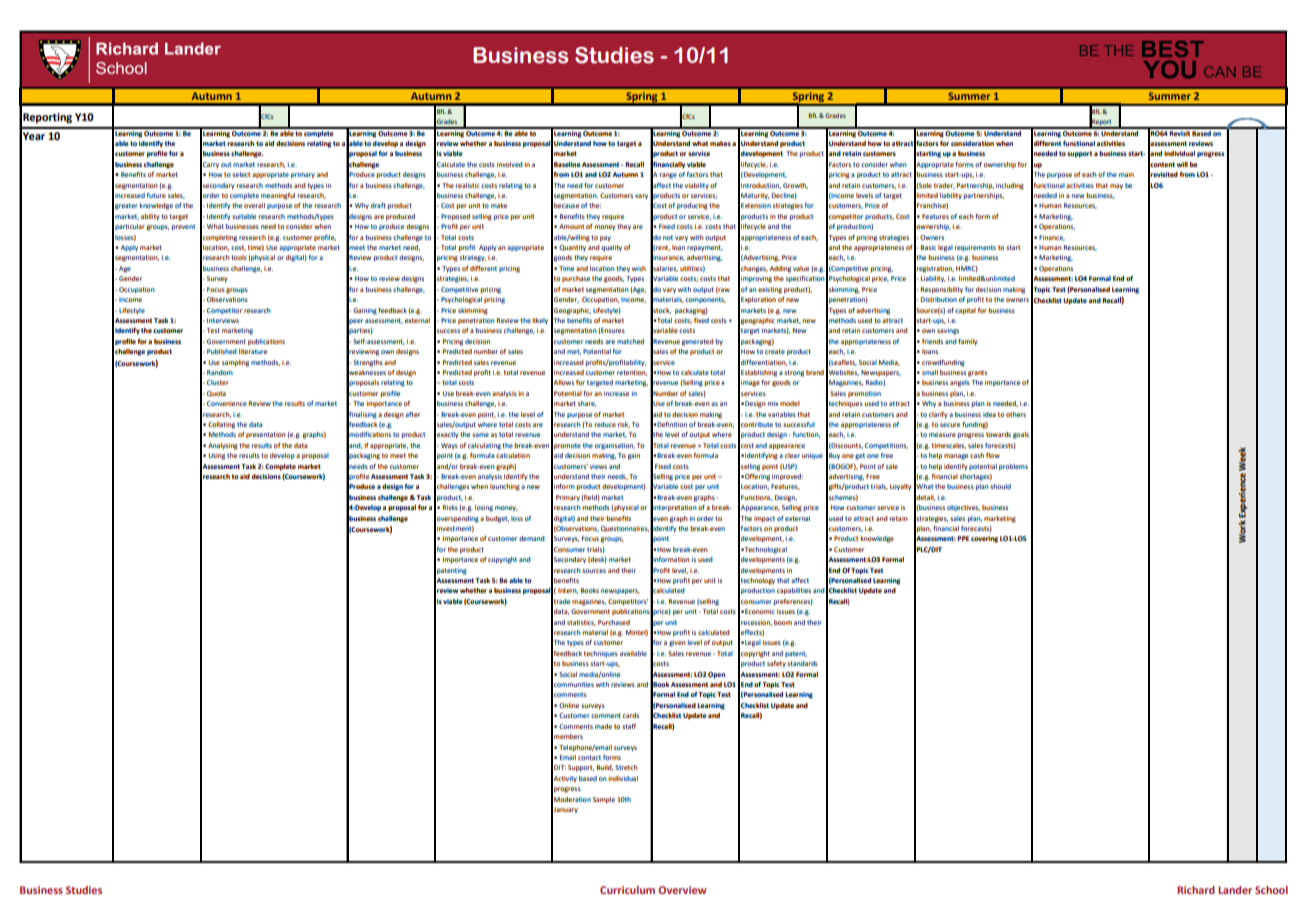 This screenshot has height=924, width=1308. Describe the element at coordinates (772, 403) in the screenshot. I see `mix` at that location.
